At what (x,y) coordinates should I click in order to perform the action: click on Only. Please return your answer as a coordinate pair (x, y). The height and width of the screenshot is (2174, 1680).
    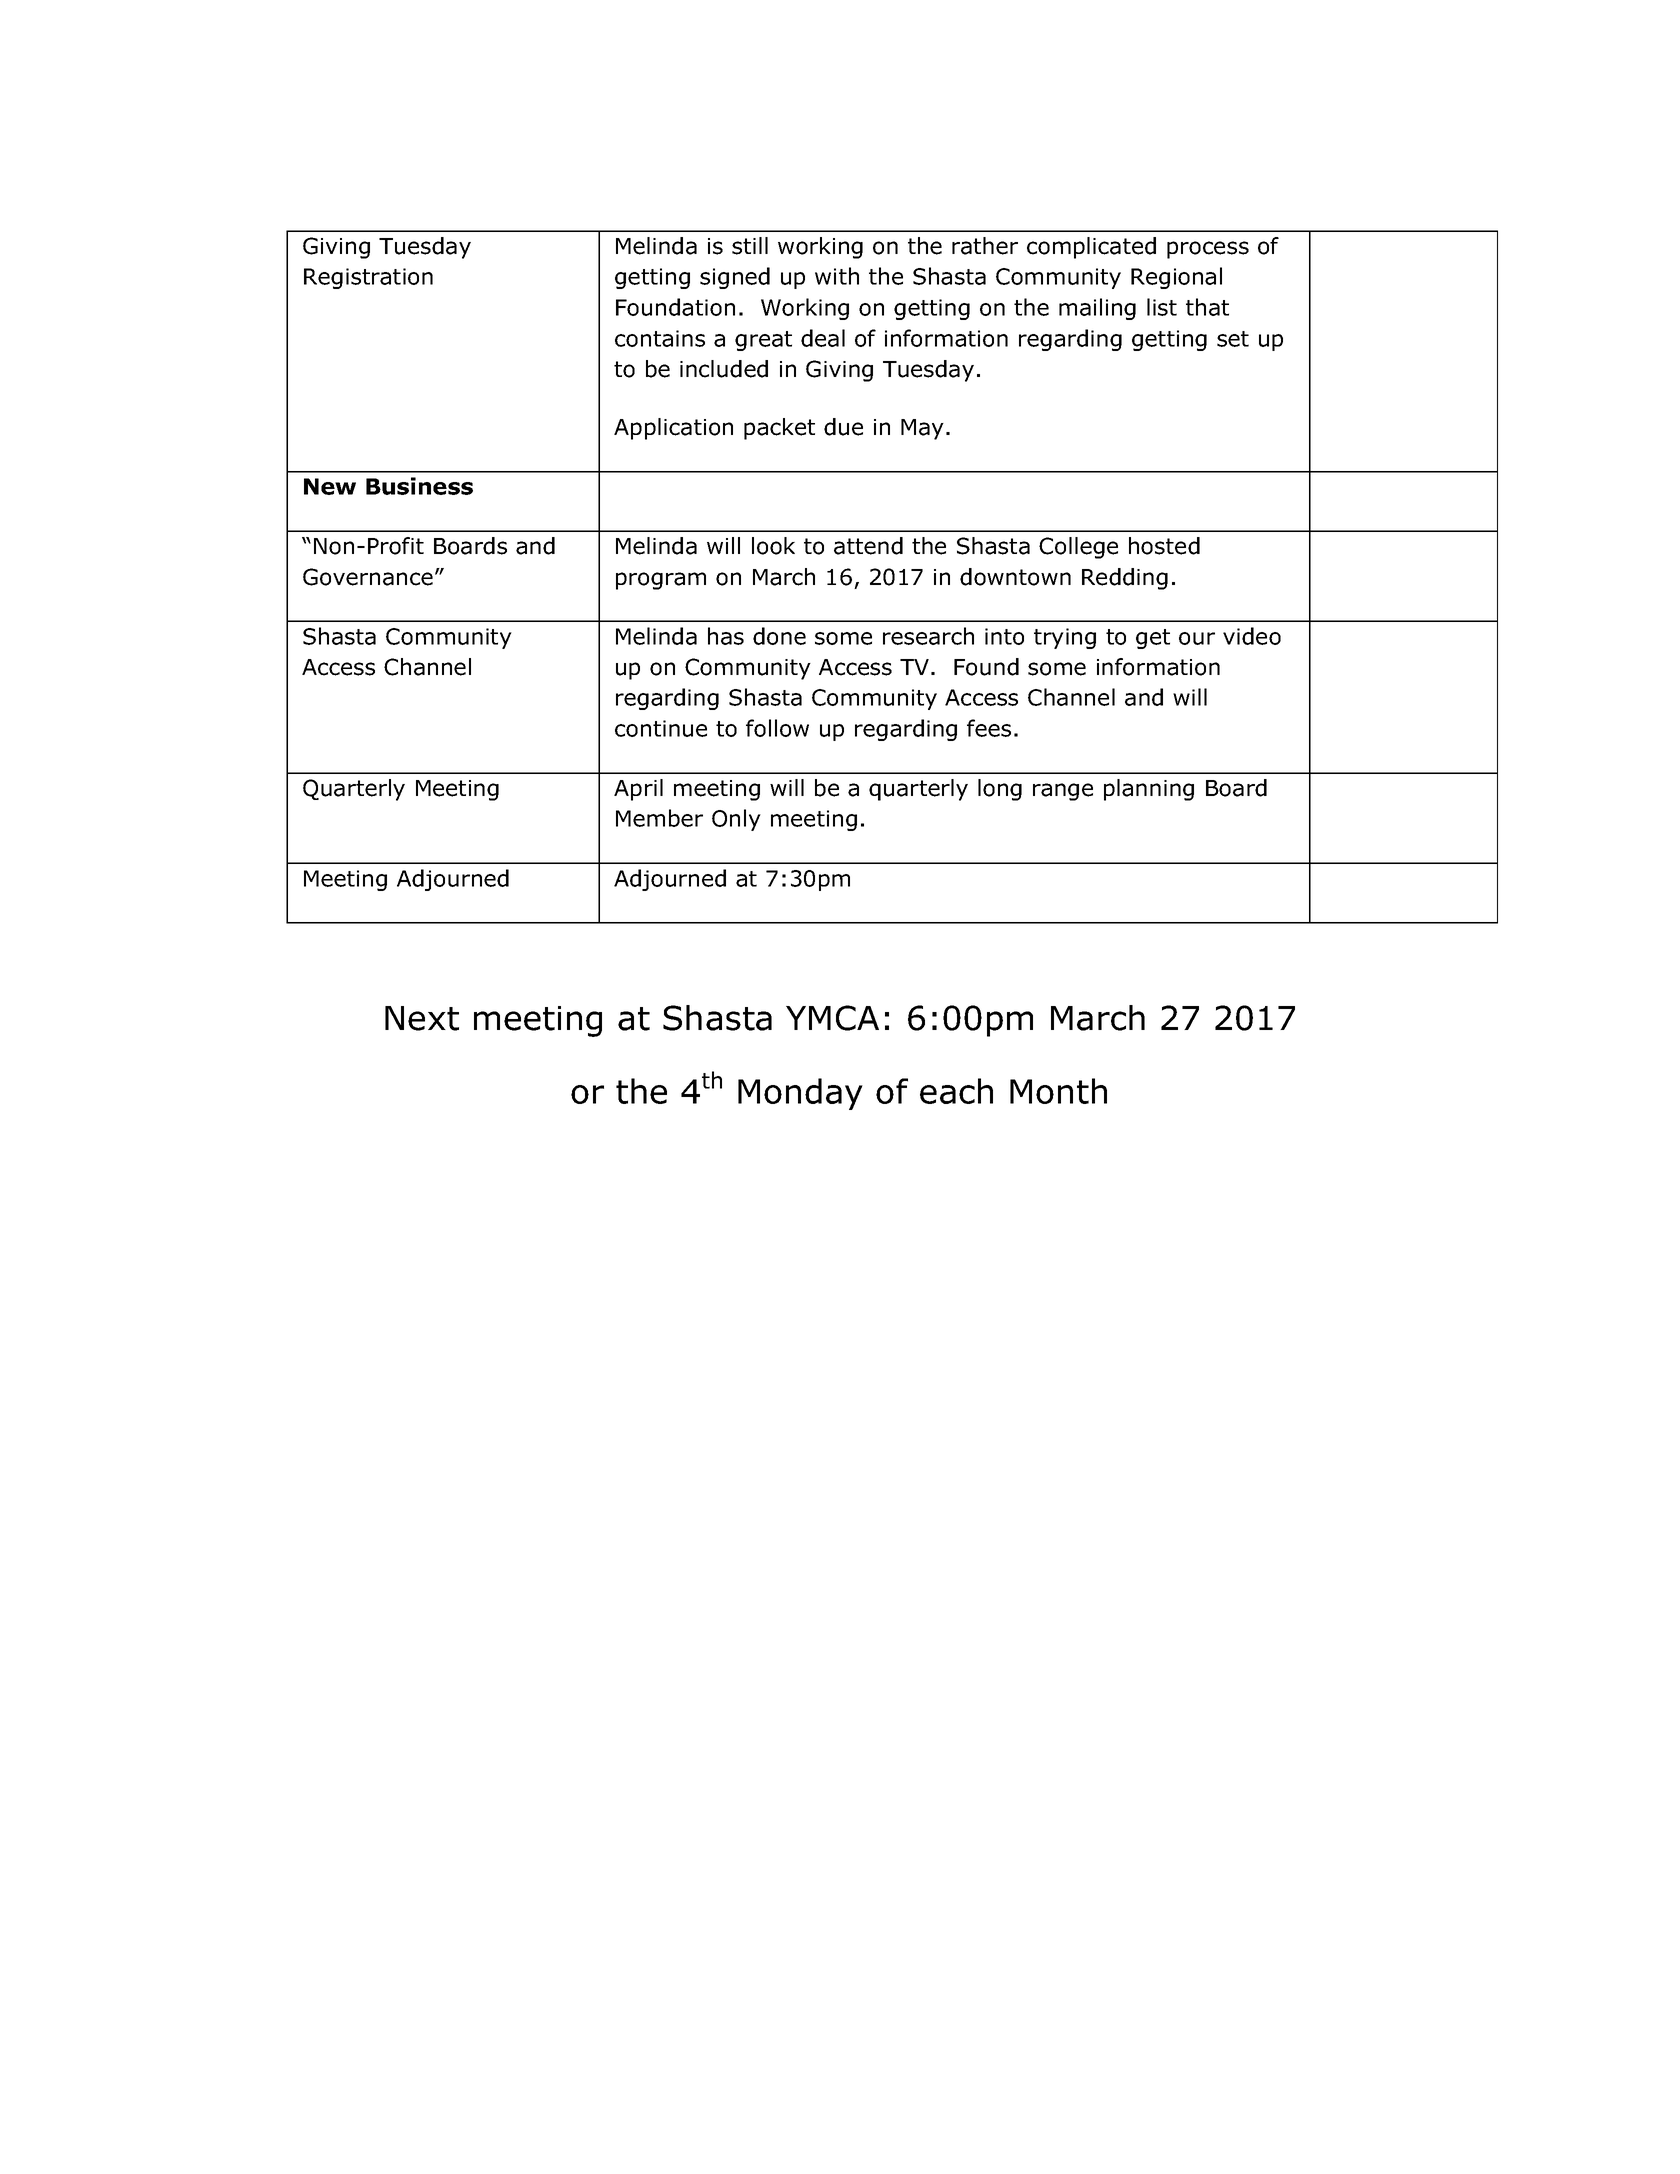
    Looking at the image, I should click on (736, 820).
